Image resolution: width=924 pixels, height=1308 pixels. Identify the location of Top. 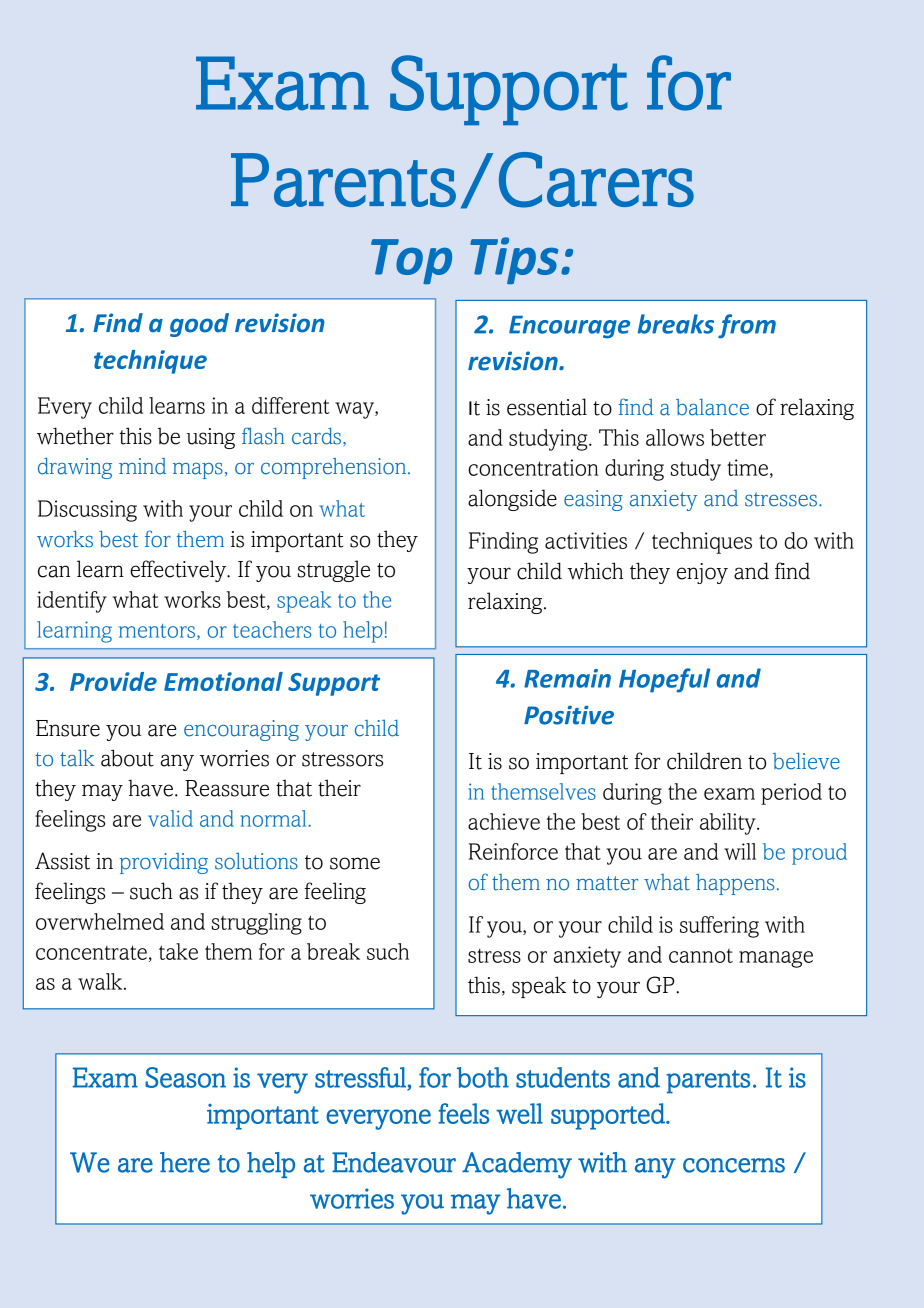
(411, 261).
